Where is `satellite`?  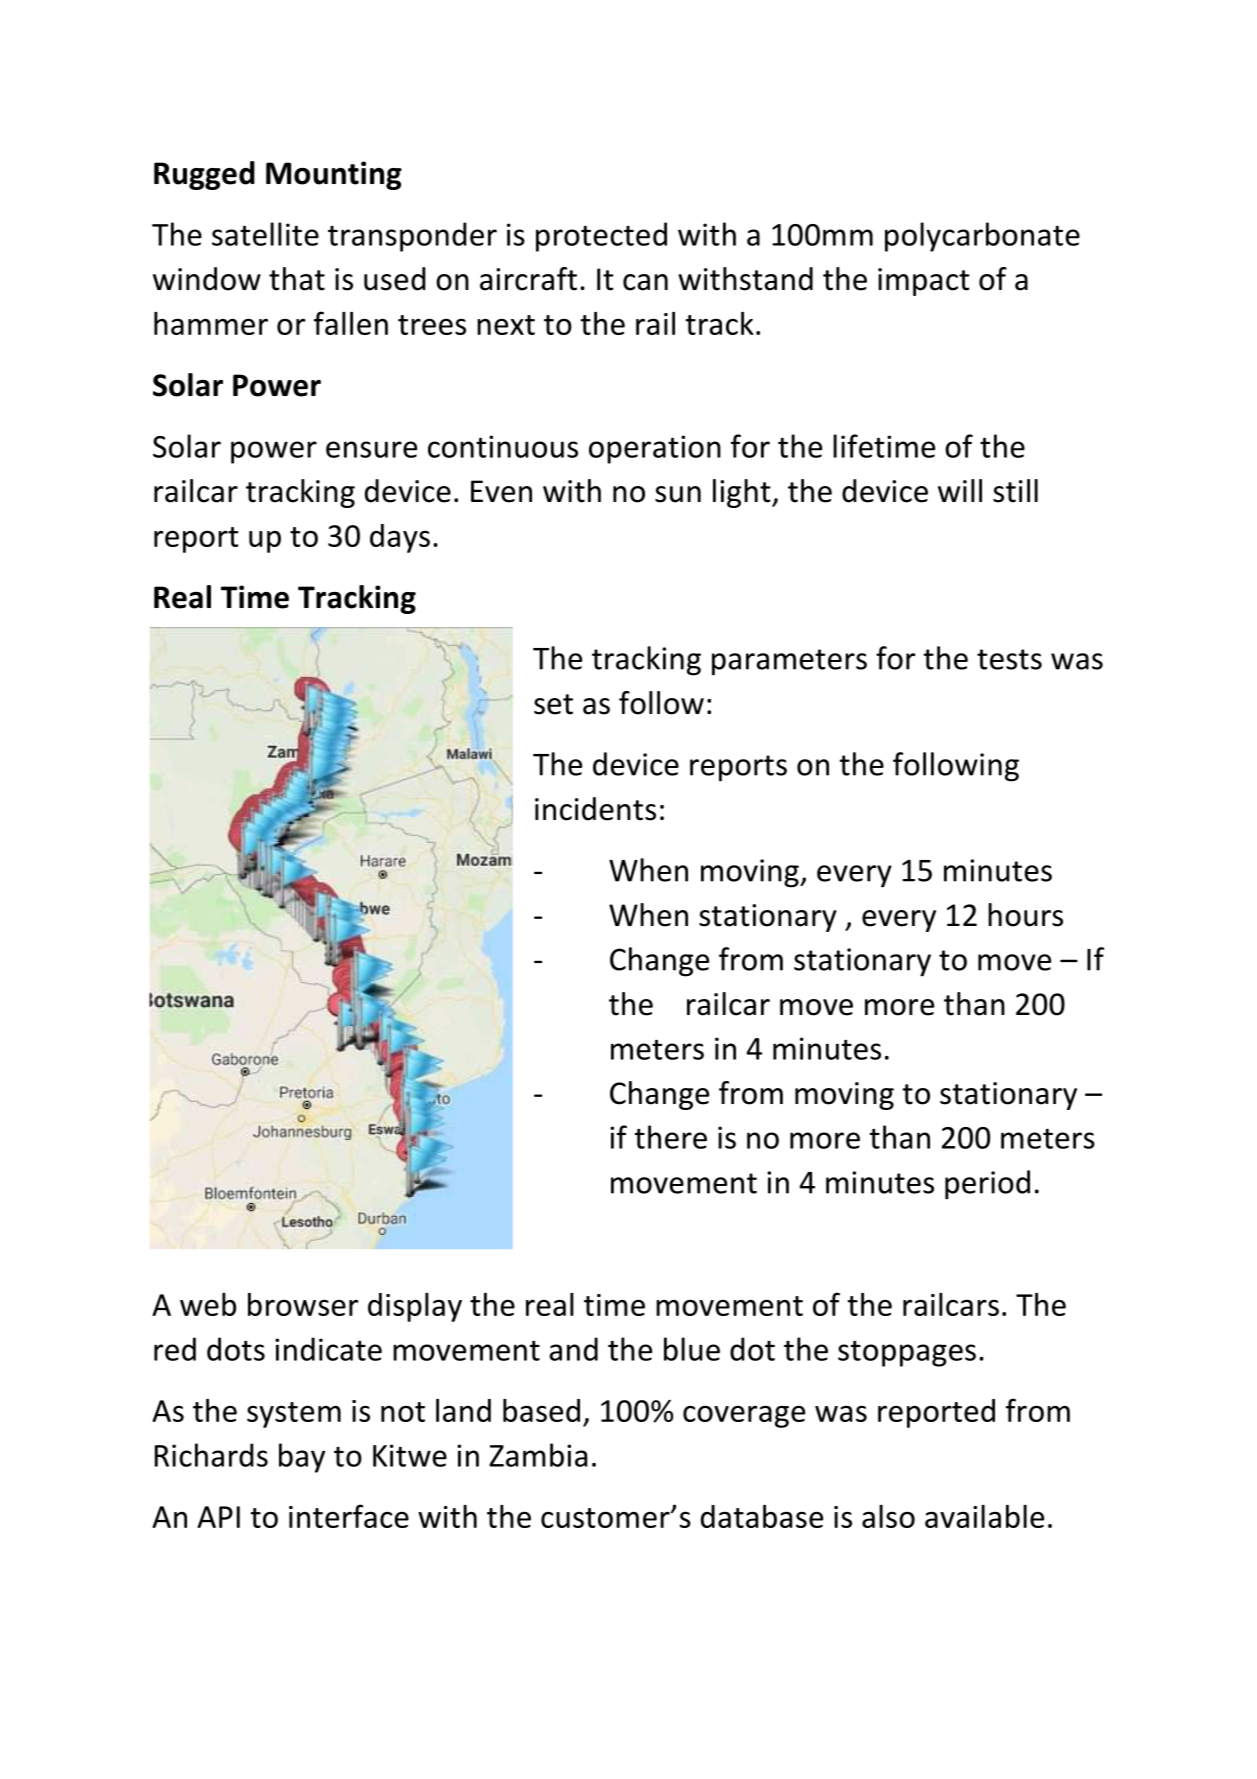
satellite is located at coordinates (265, 234).
